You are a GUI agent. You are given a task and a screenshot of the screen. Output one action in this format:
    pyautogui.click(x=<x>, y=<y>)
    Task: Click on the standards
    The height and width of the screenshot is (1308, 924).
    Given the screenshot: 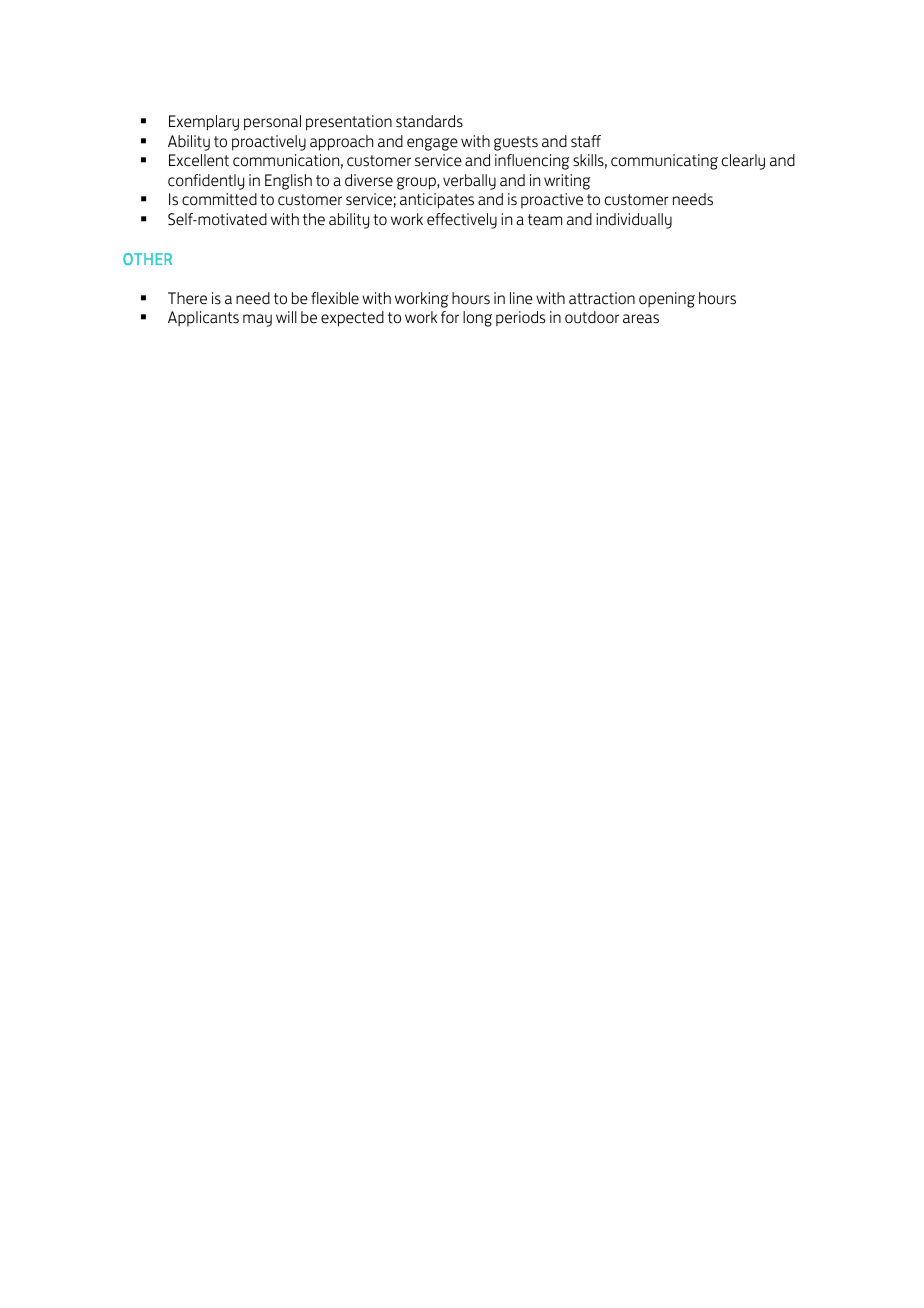 What is the action you would take?
    pyautogui.click(x=429, y=121)
